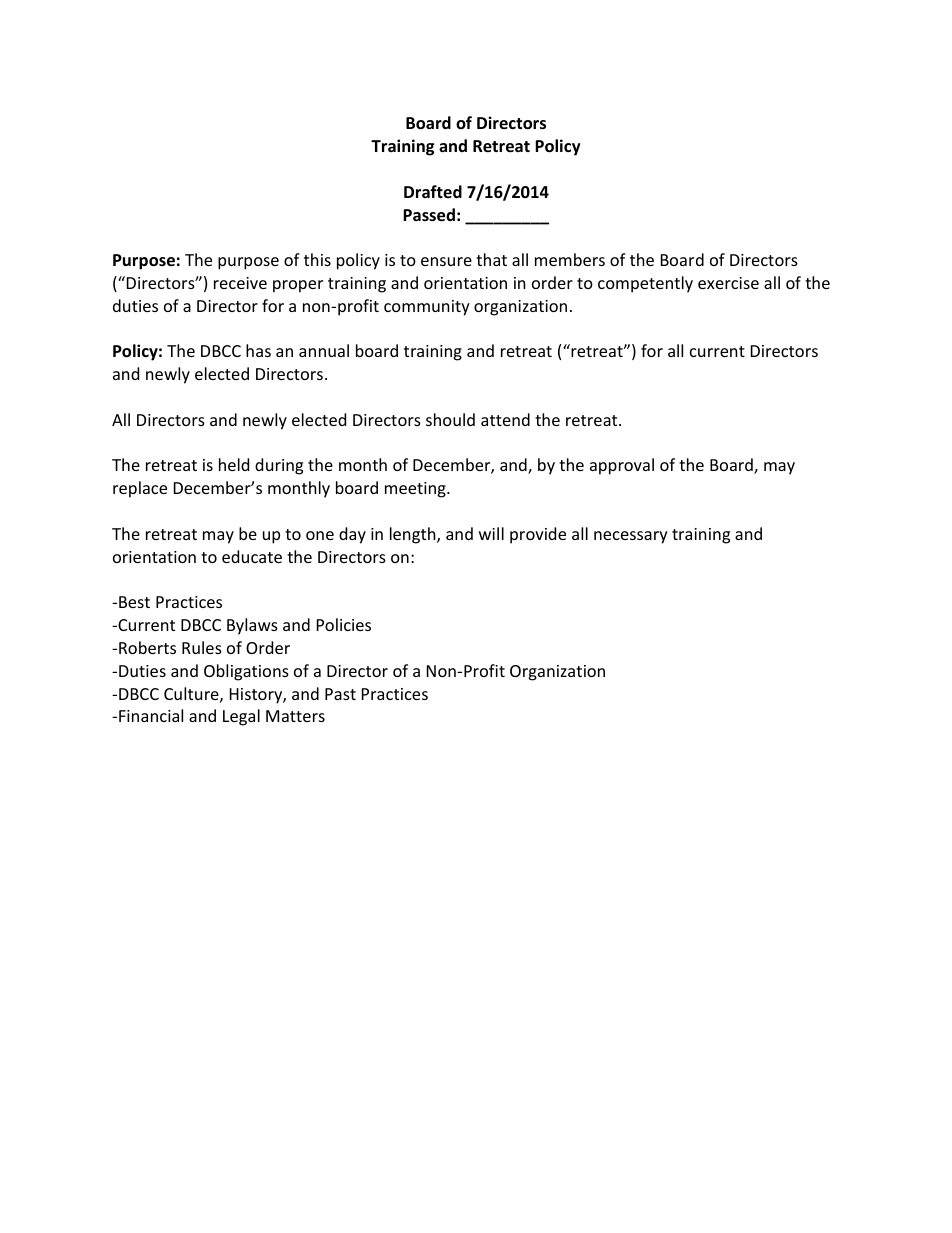  Describe the element at coordinates (570, 259) in the page. I see `members` at that location.
